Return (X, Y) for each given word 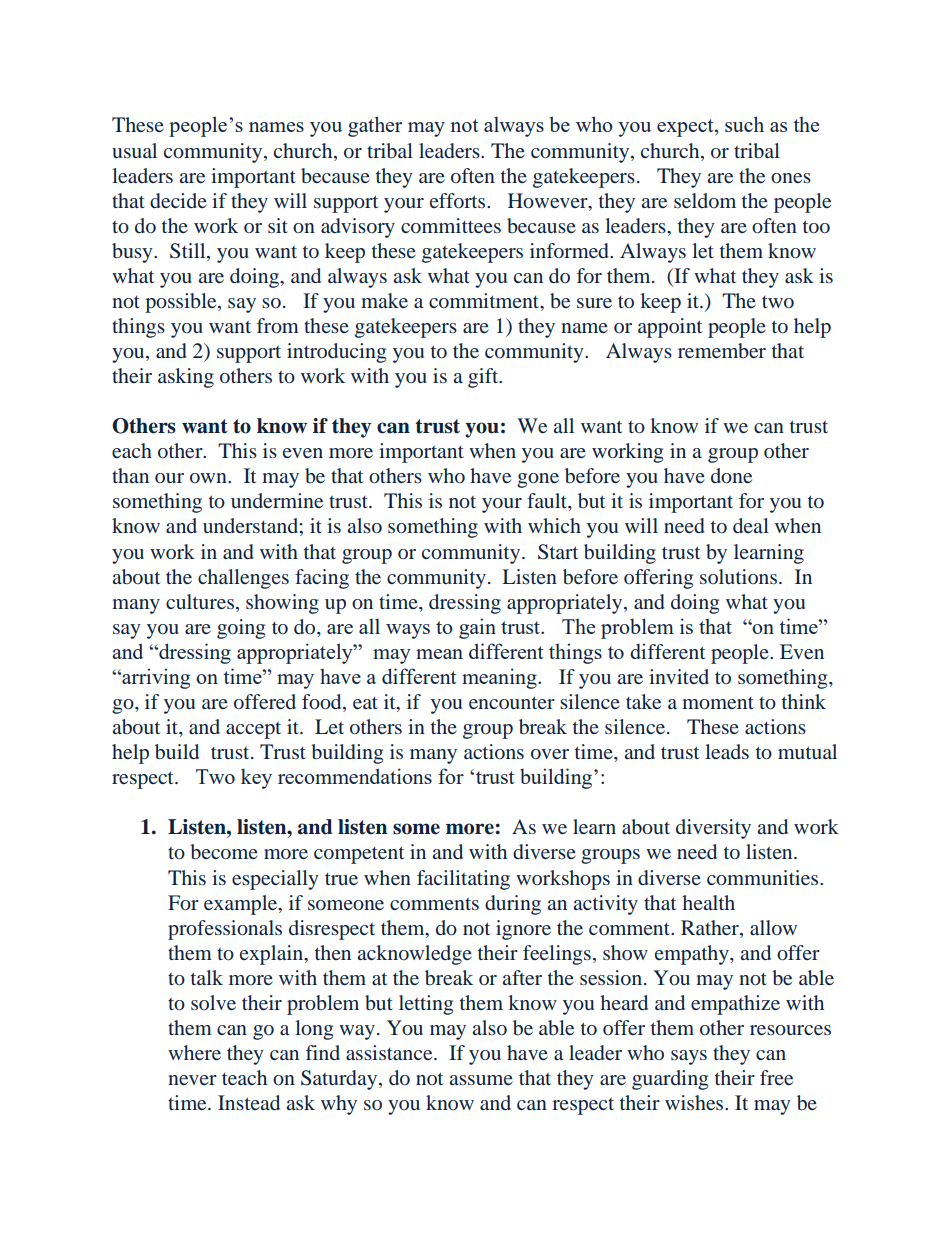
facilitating (463, 880)
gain (477, 628)
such (744, 124)
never (192, 1080)
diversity (713, 829)
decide (178, 200)
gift (484, 378)
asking (186, 378)
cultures (200, 601)
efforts (459, 200)
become (224, 851)
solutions (738, 576)
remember (722, 350)
